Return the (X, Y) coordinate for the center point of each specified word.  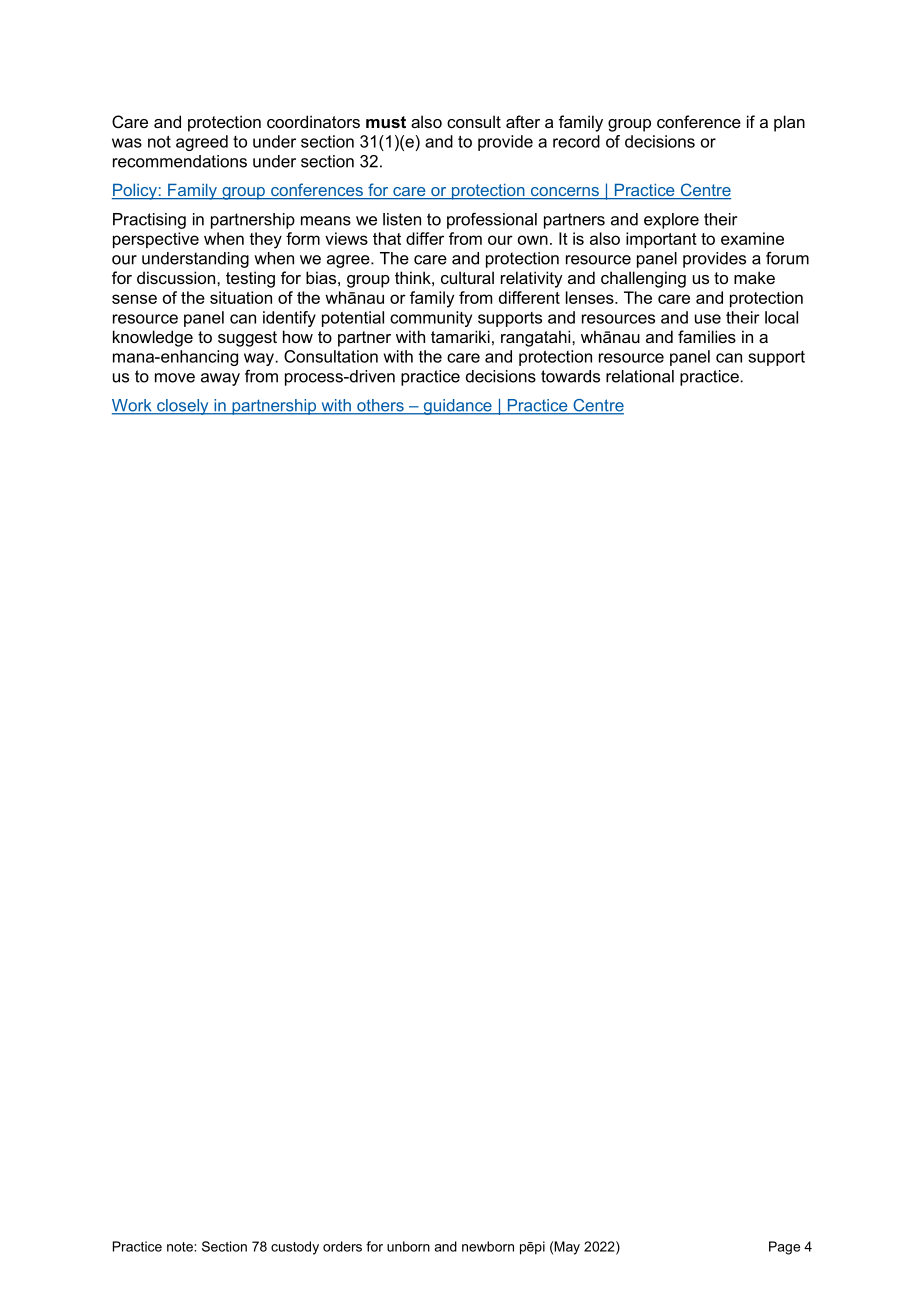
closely (183, 407)
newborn (488, 1246)
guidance (457, 407)
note (181, 1247)
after (523, 121)
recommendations (180, 161)
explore (671, 221)
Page (784, 1248)
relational (640, 376)
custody (295, 1248)
